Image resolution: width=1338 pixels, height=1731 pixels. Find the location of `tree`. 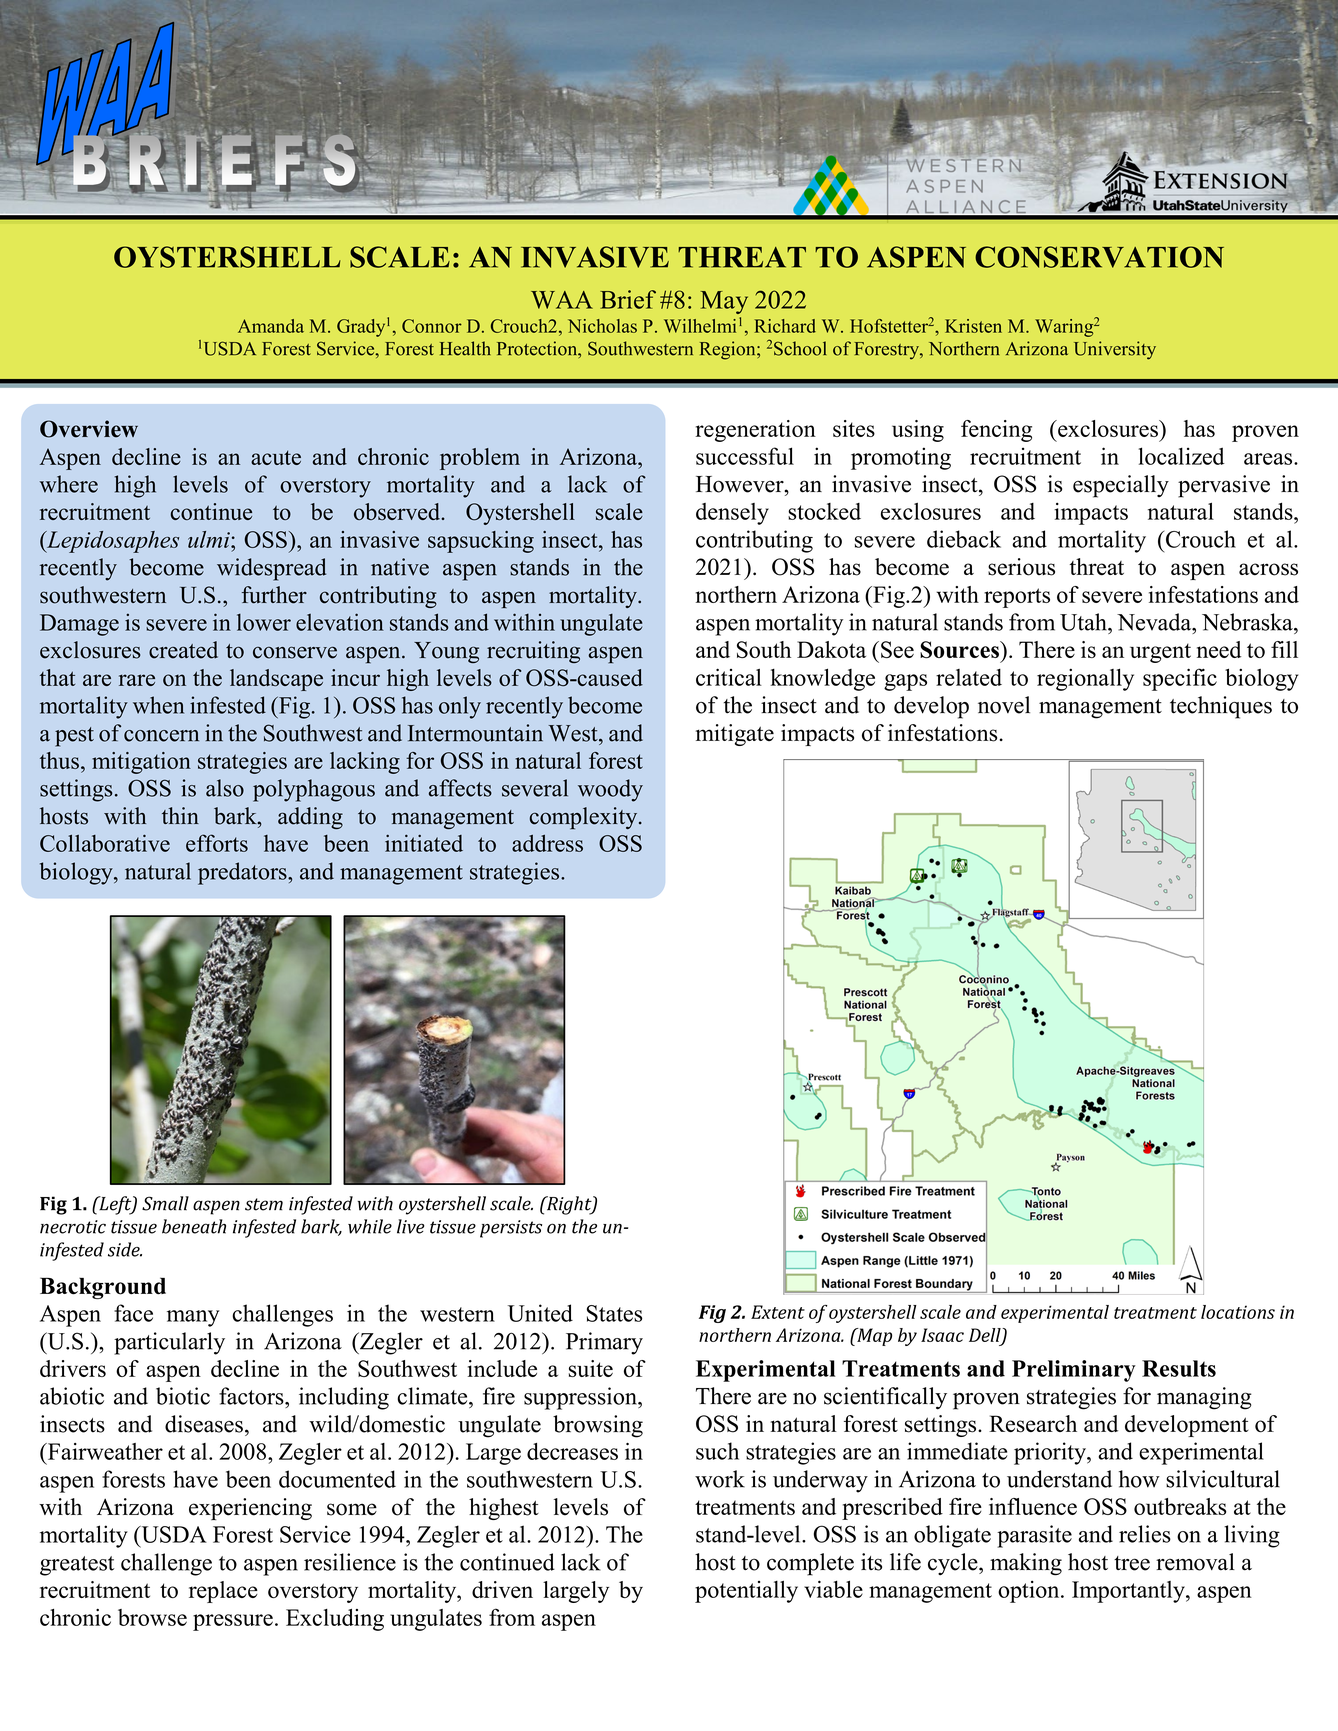

tree is located at coordinates (1132, 1563).
